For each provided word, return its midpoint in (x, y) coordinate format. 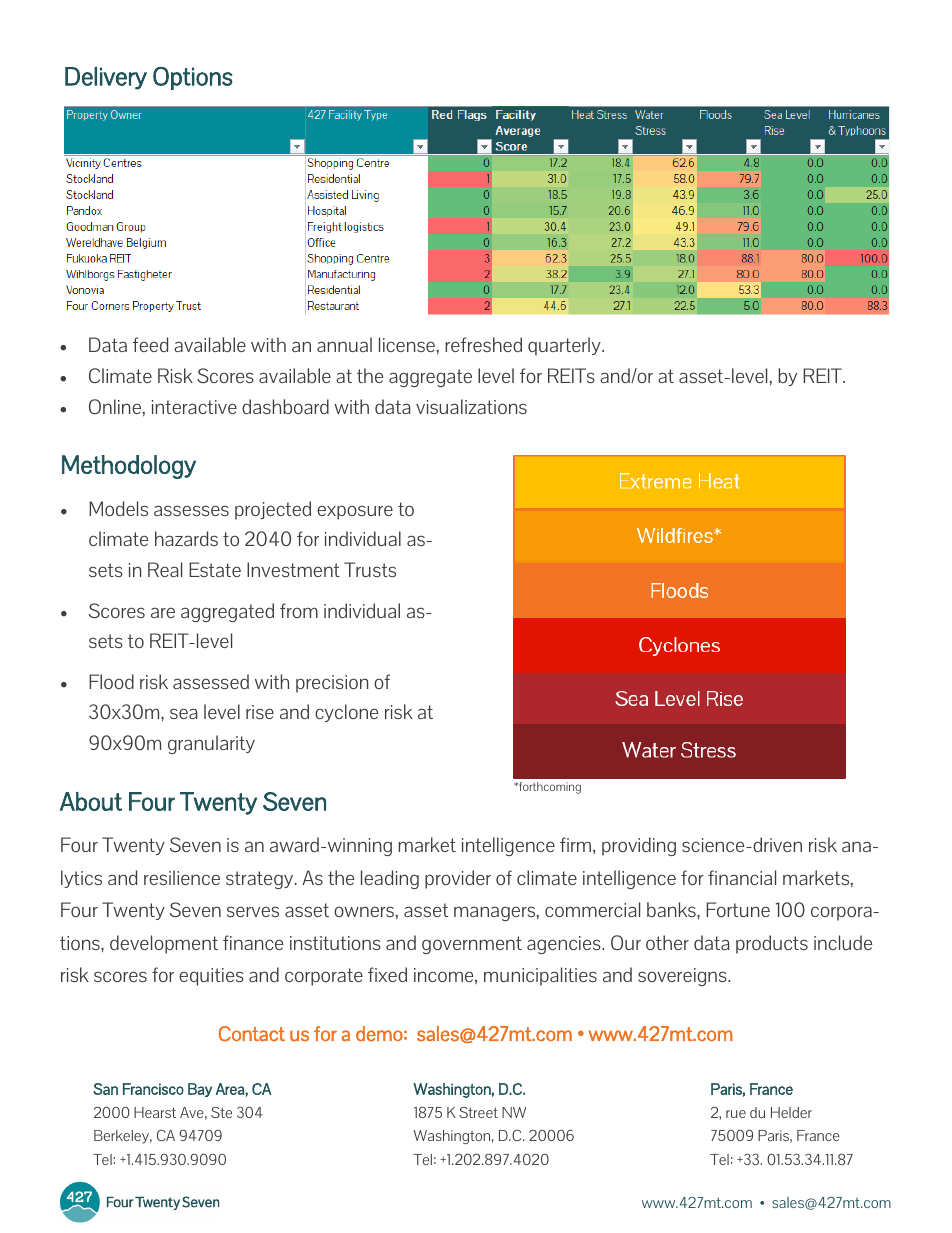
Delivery (106, 78)
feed (150, 344)
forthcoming (549, 788)
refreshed (483, 344)
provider (458, 879)
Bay (200, 1090)
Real (165, 569)
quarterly (565, 346)
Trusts (370, 569)
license (407, 344)
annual (344, 344)
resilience (182, 877)
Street (478, 1112)
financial (742, 877)
